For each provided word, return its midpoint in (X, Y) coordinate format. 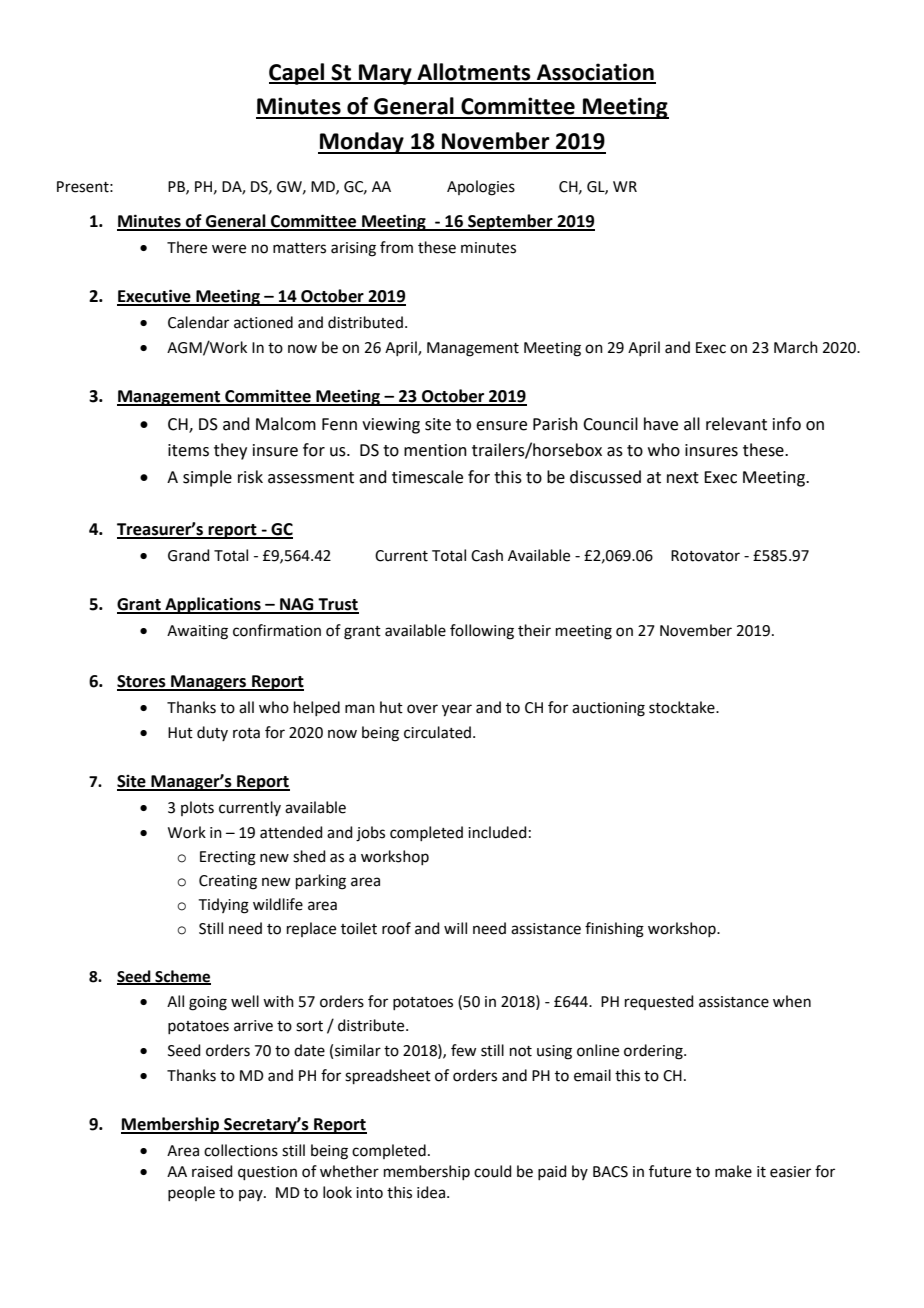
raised (212, 1171)
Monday (362, 143)
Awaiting (197, 632)
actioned (263, 322)
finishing (614, 930)
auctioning (608, 709)
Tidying (224, 906)
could (493, 1171)
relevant (736, 424)
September (510, 222)
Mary (385, 74)
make (733, 1171)
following (482, 632)
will (455, 928)
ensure (501, 426)
